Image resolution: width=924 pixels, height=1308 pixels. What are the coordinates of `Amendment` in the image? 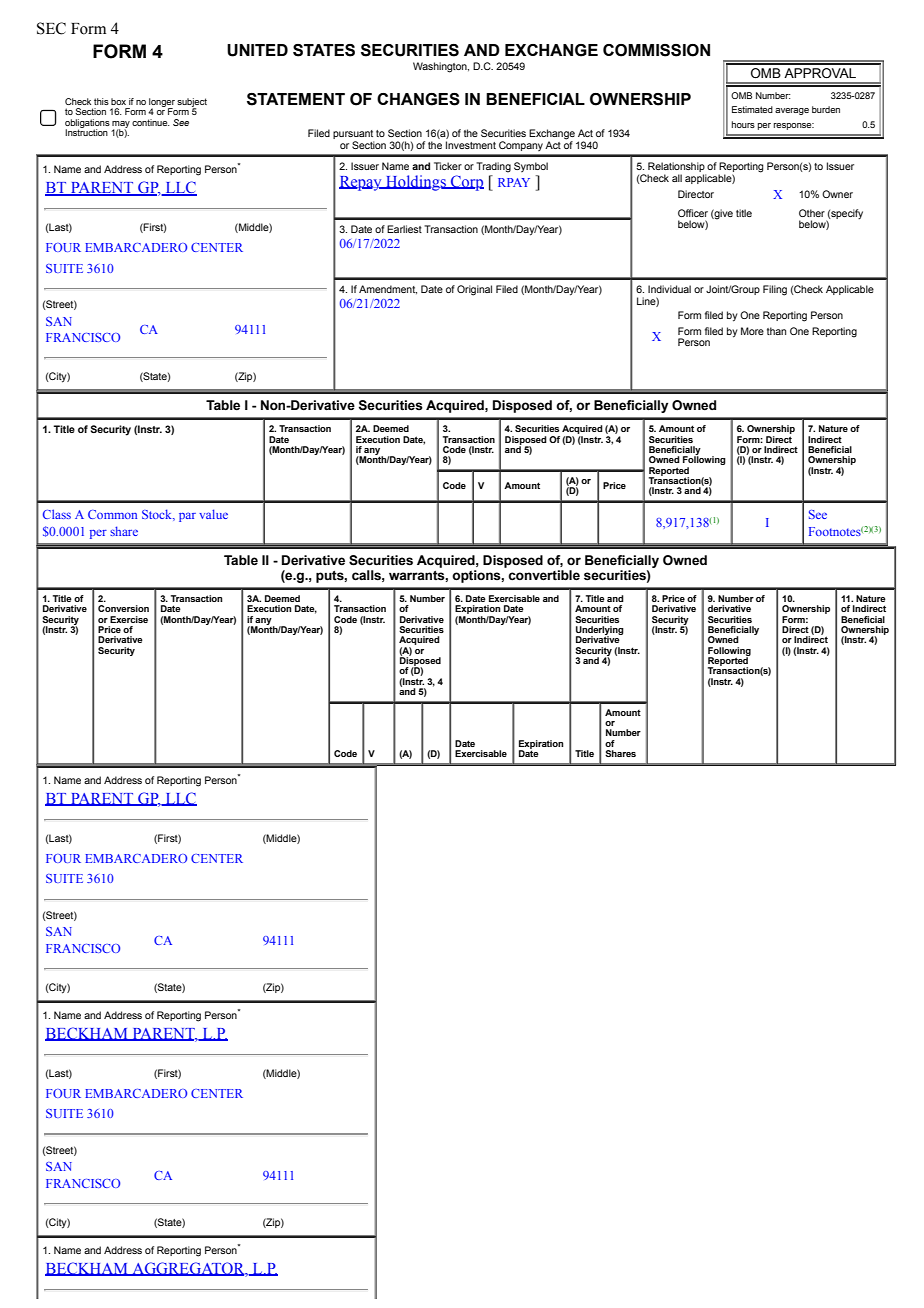 It's located at (388, 289).
